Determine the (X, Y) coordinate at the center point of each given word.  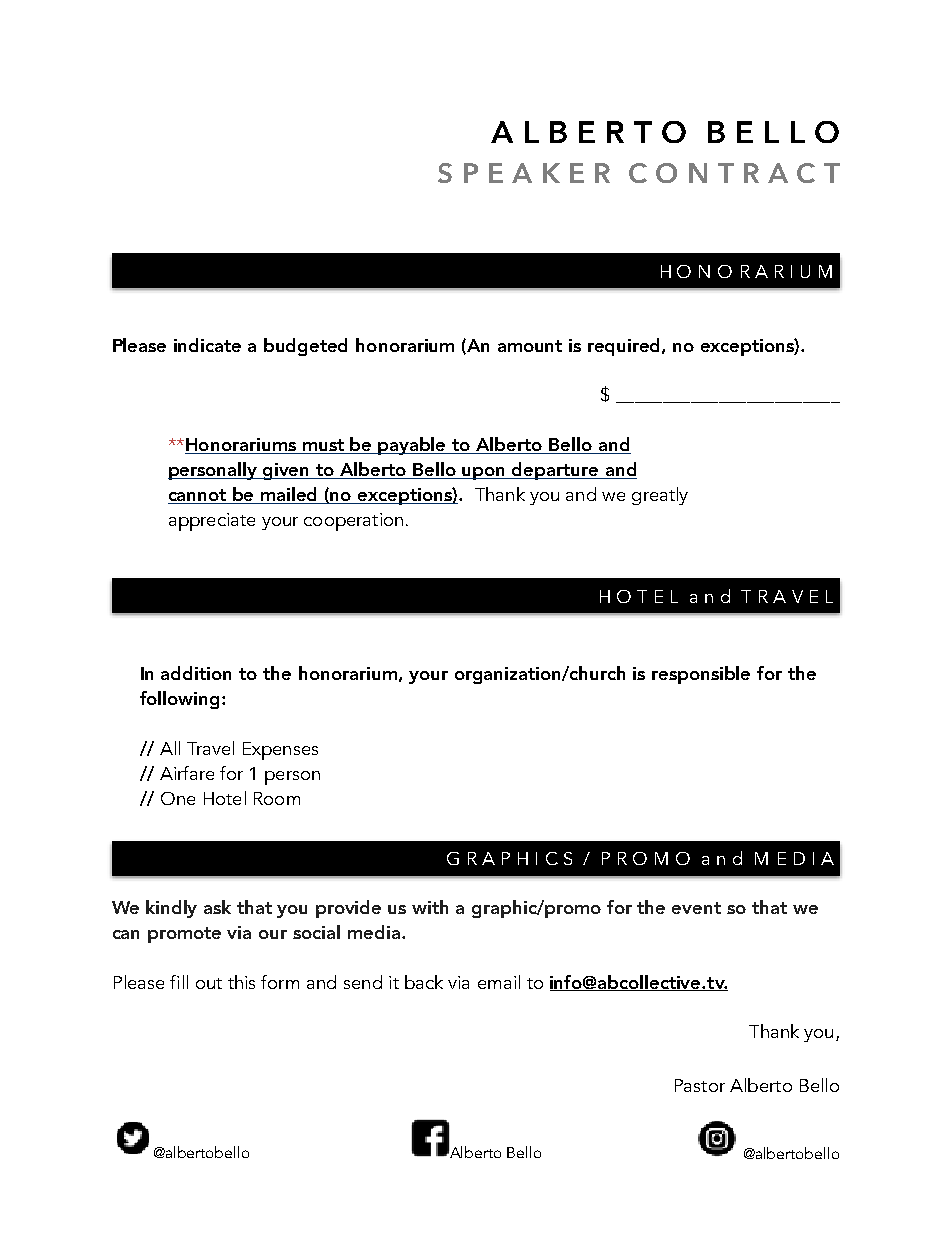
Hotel (225, 798)
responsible (701, 675)
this (241, 982)
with (430, 907)
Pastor (700, 1085)
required (625, 347)
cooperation (353, 522)
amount (530, 346)
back (424, 982)
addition (196, 673)
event (696, 908)
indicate (207, 345)
